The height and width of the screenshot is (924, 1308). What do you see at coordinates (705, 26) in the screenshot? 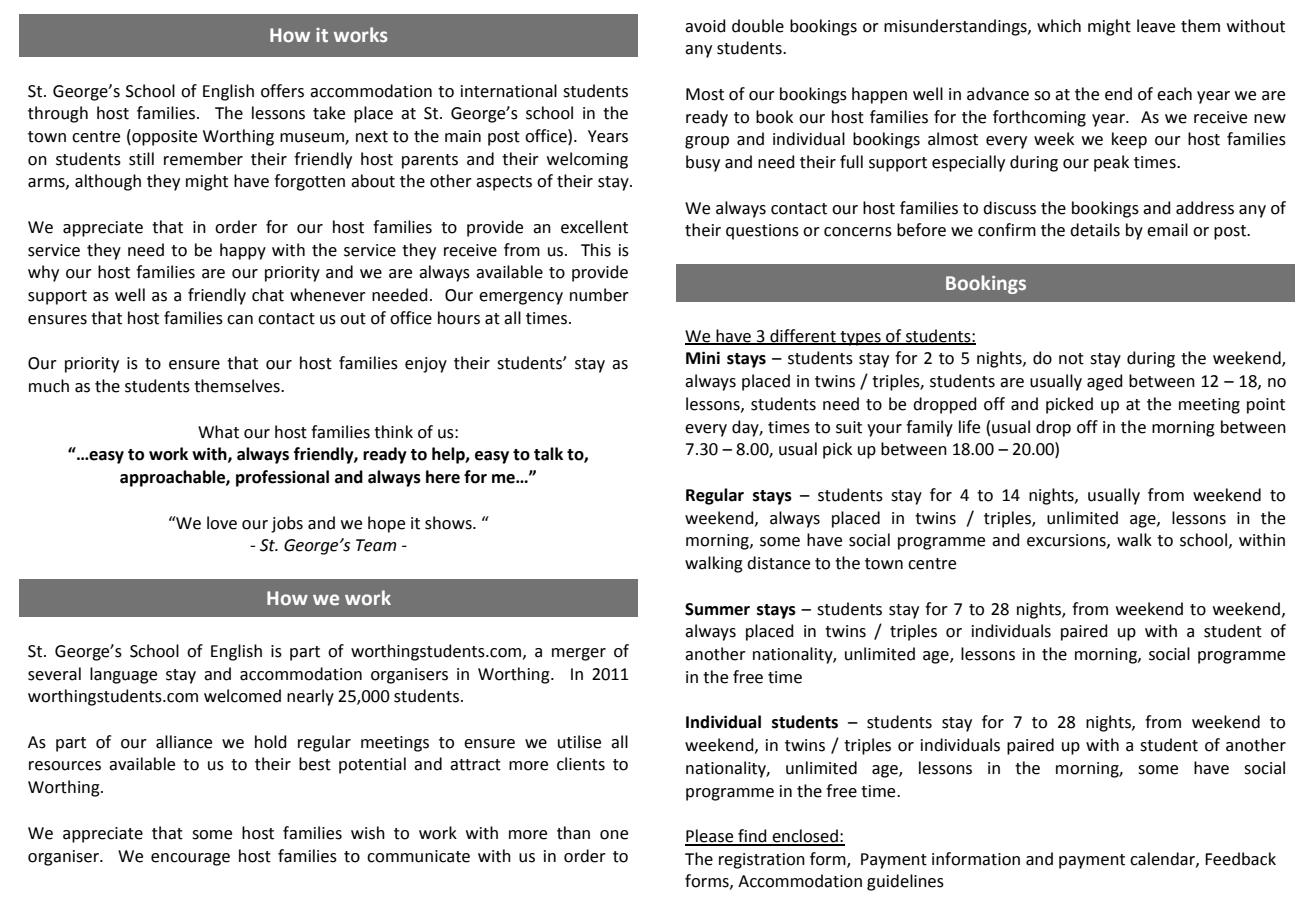
I see `avoid` at bounding box center [705, 26].
